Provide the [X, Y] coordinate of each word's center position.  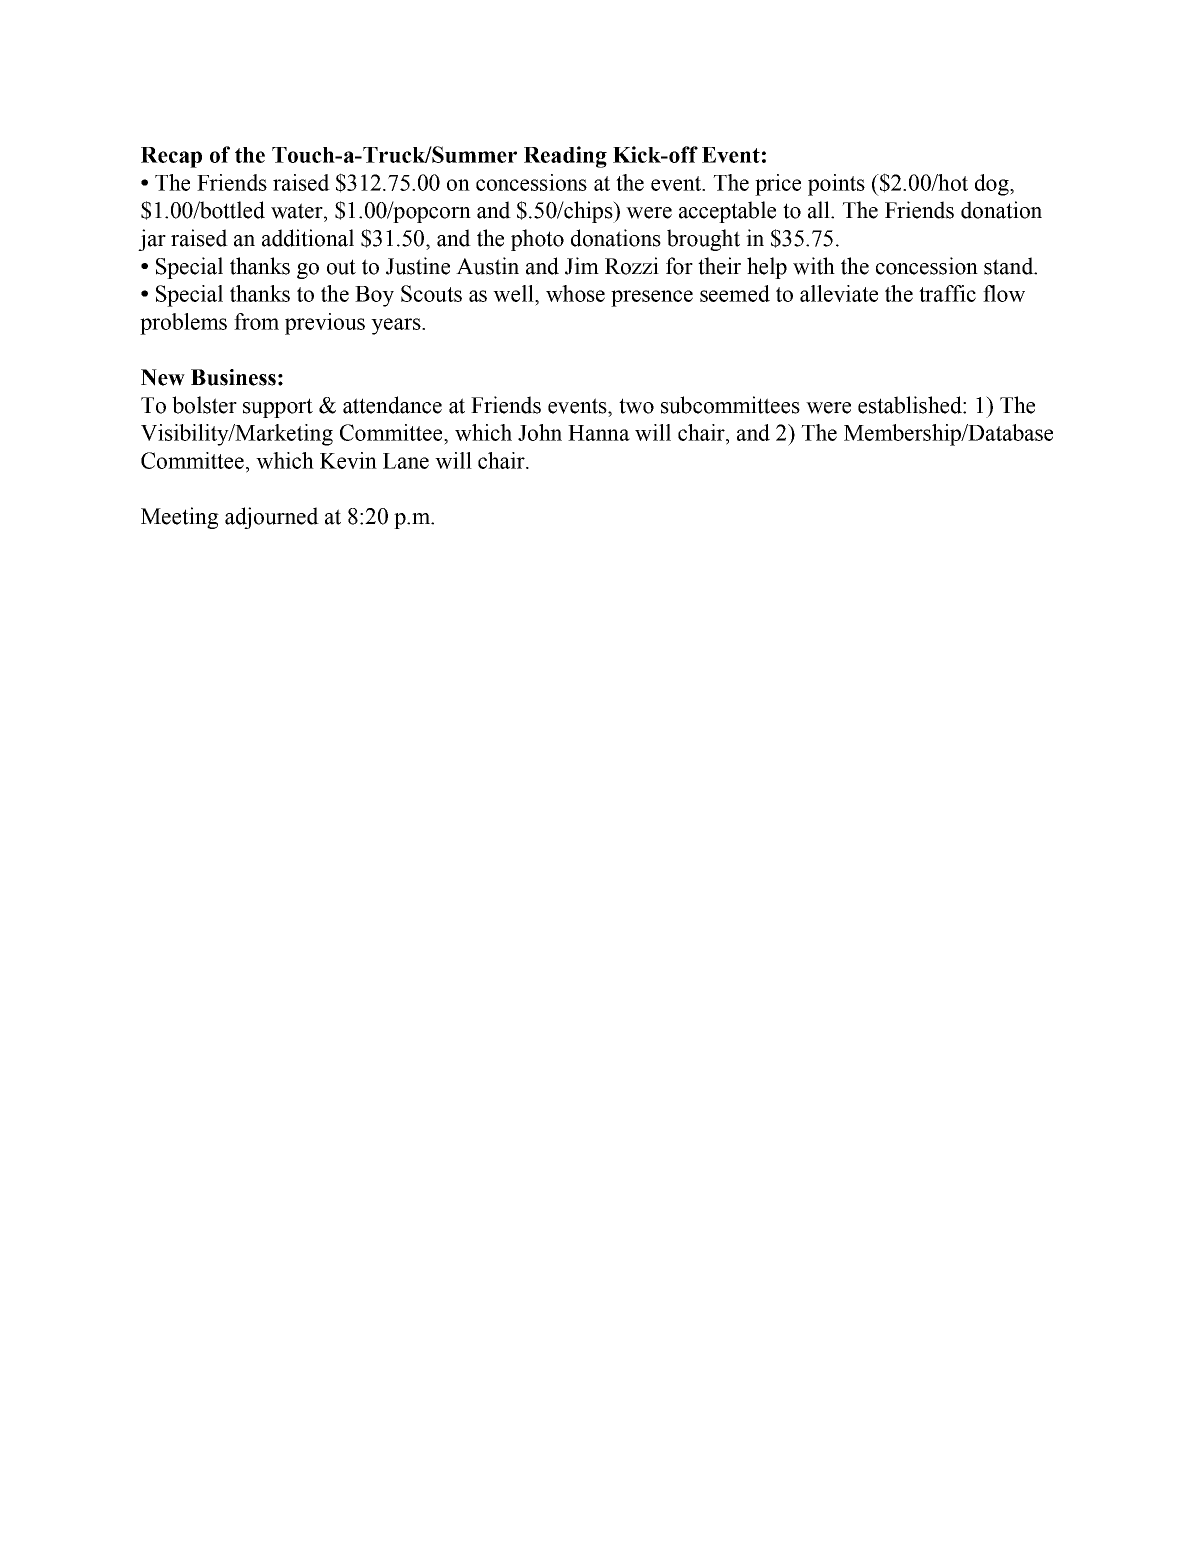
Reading [565, 157]
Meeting [180, 518]
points [836, 185]
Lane [406, 461]
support [278, 408]
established [911, 405]
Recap [171, 157]
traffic [947, 293]
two [636, 406]
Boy [374, 296]
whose [575, 293]
